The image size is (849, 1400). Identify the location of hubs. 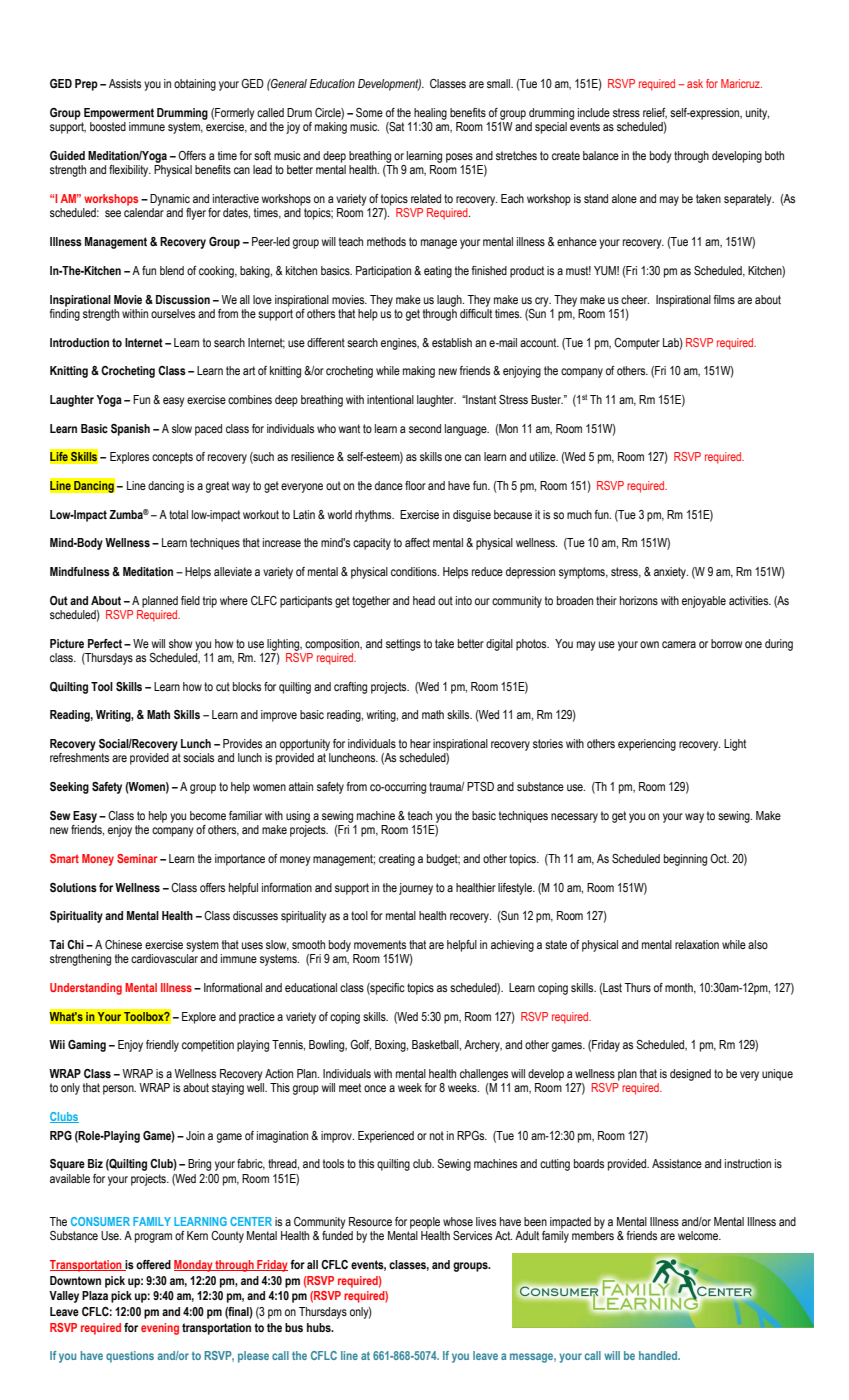
(320, 1327).
